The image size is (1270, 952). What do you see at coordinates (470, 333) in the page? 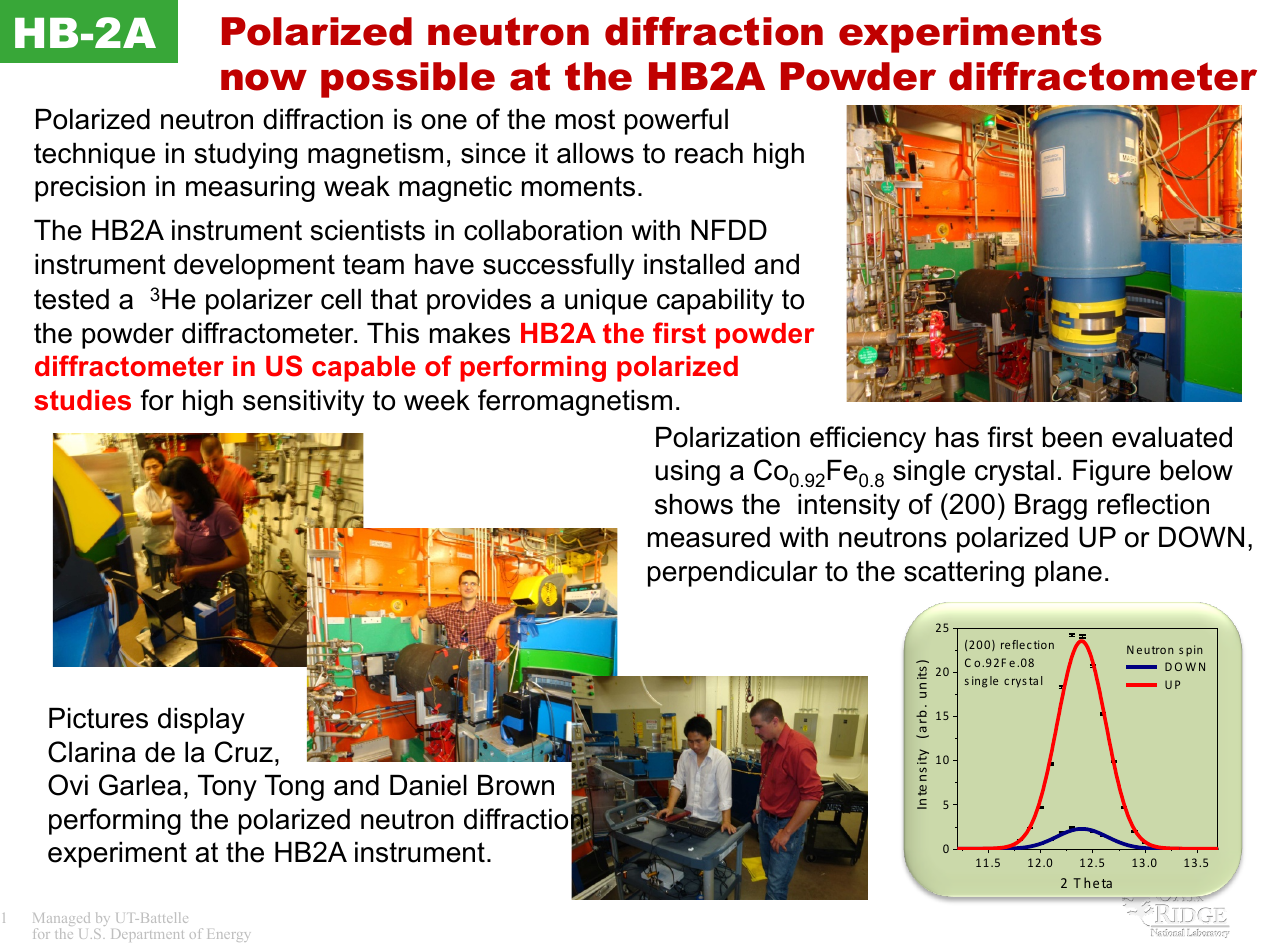
I see `makes` at bounding box center [470, 333].
